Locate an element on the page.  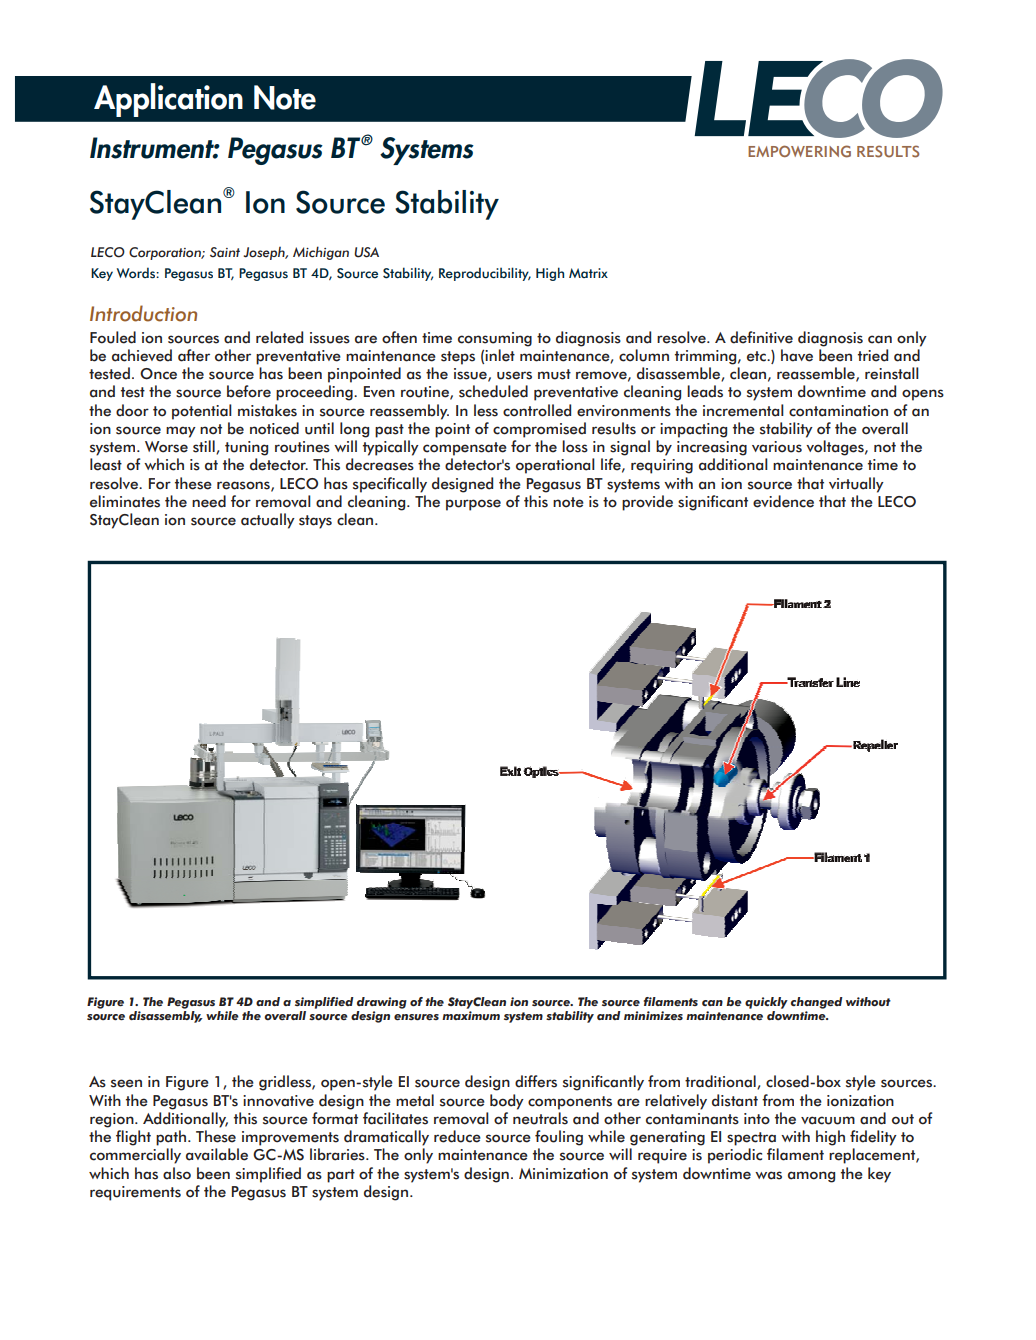
reduce is located at coordinates (457, 1136).
